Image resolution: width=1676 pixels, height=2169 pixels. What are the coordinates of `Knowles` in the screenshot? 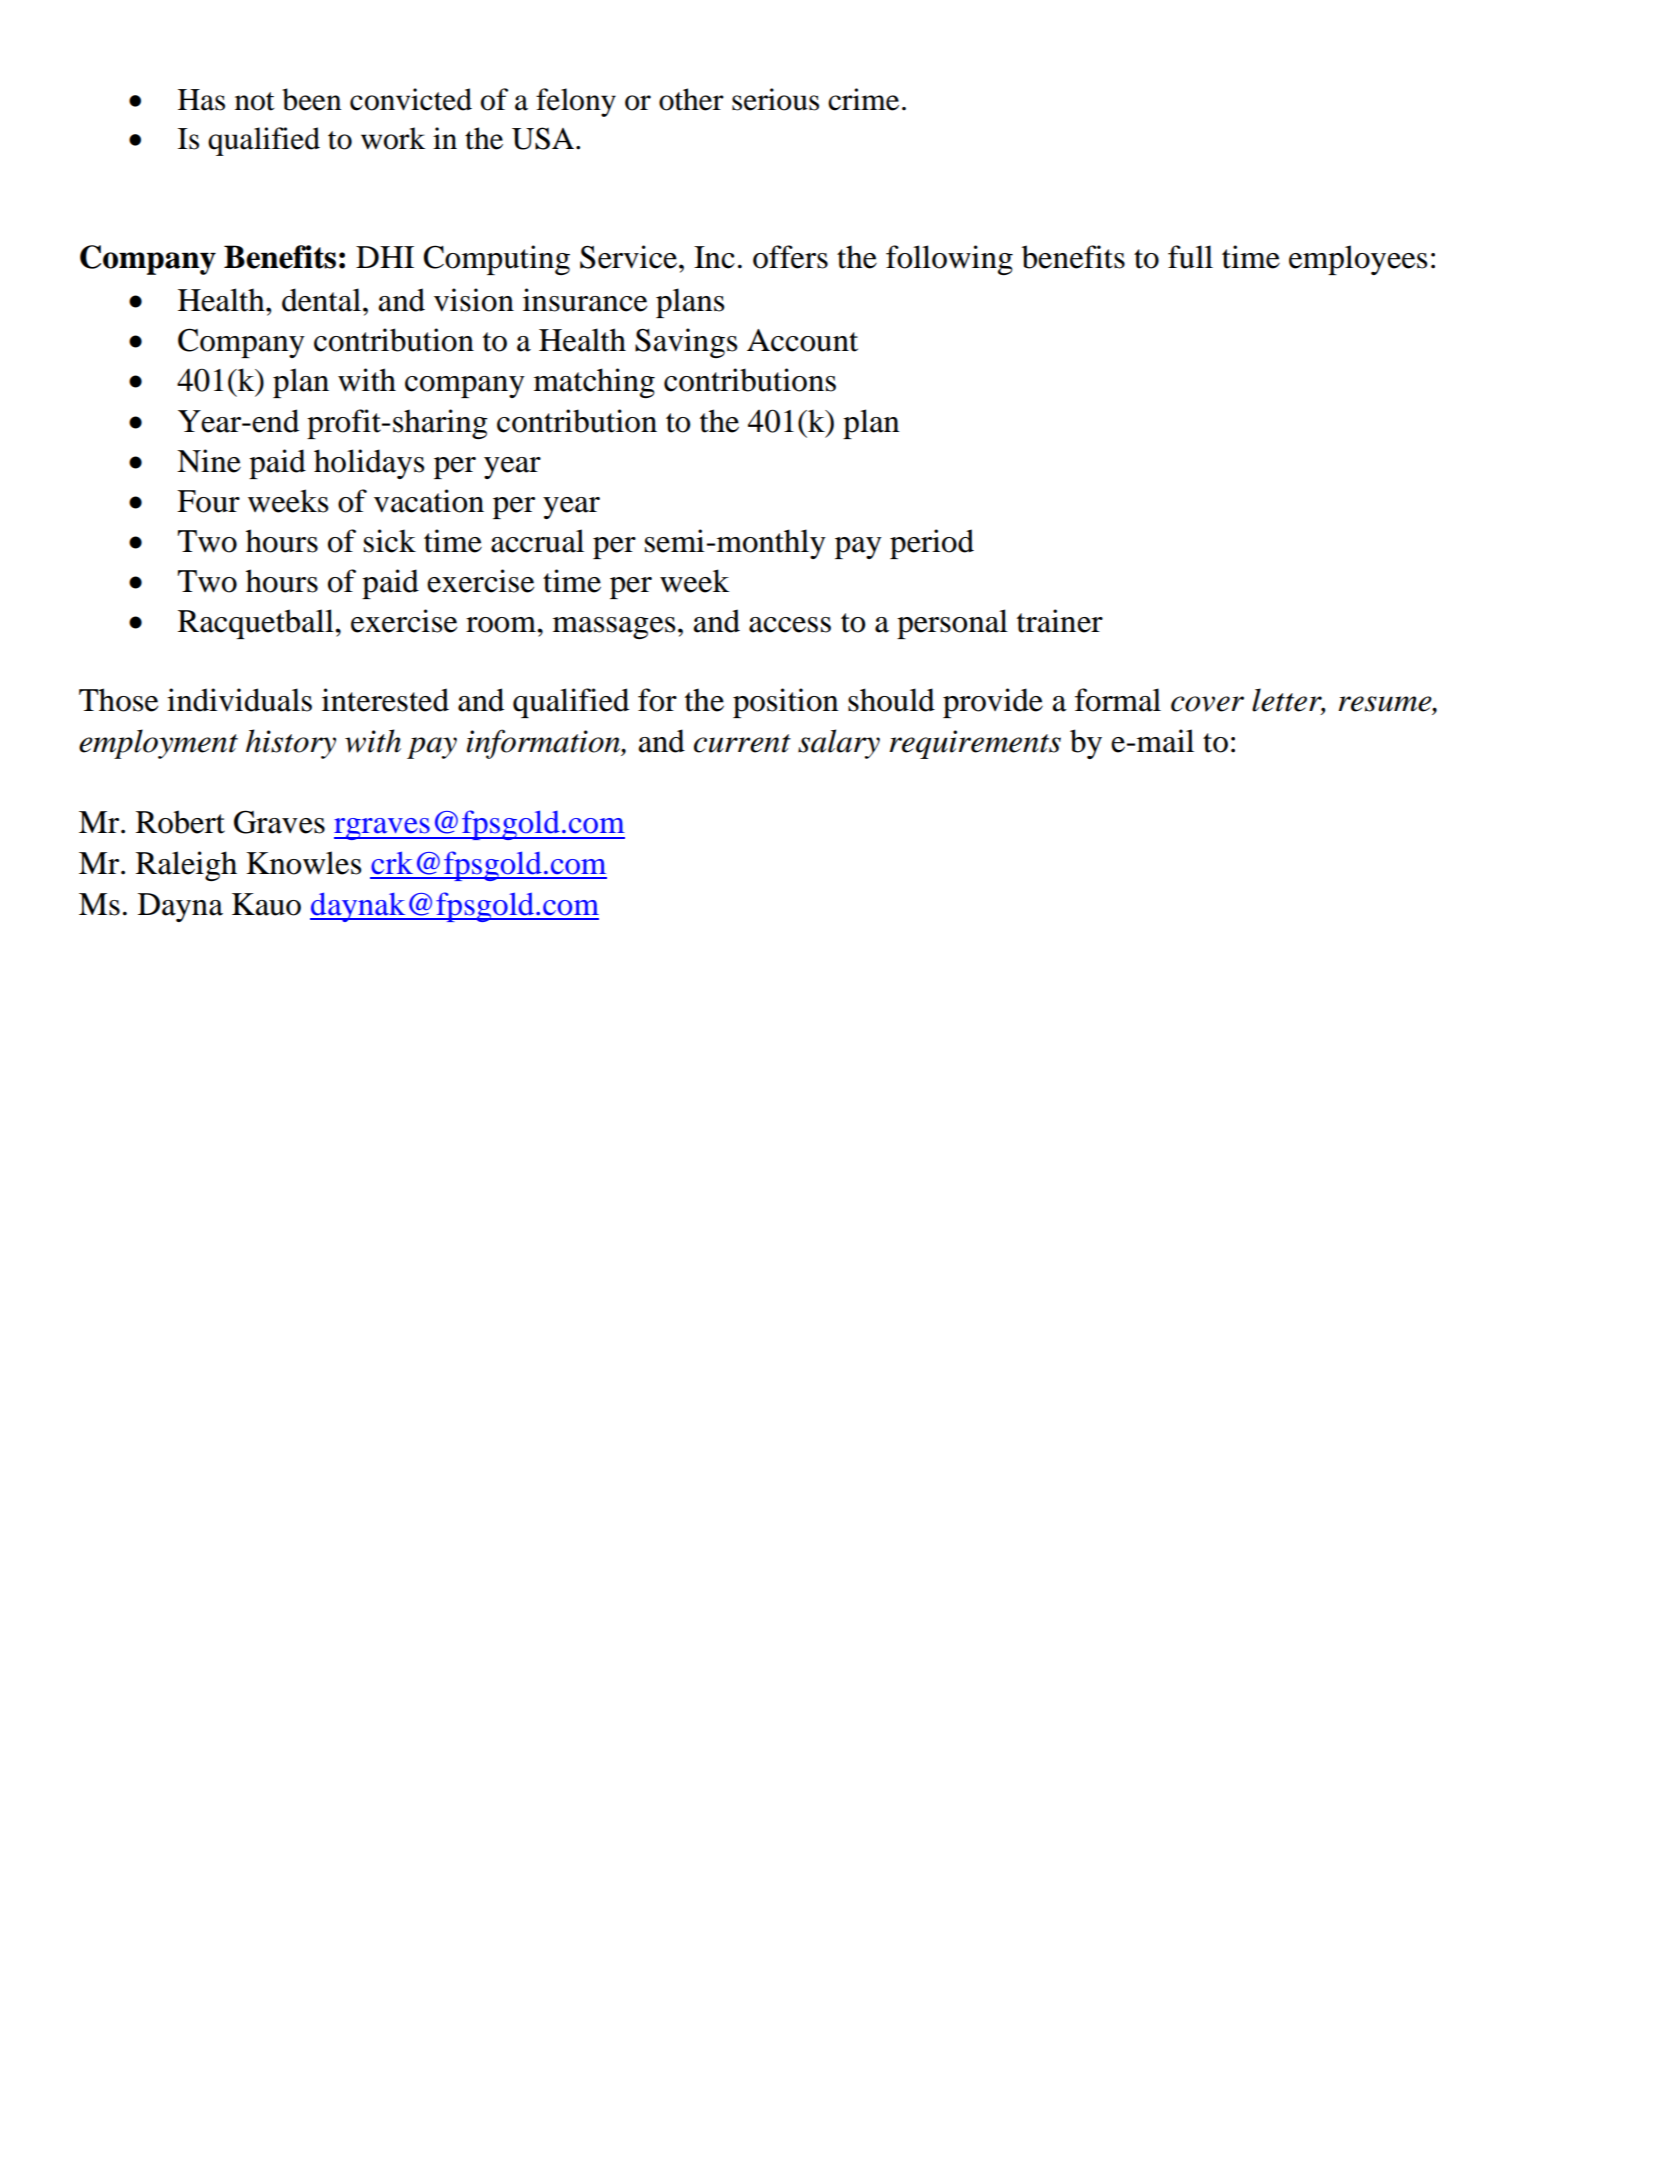 It's located at (303, 863).
